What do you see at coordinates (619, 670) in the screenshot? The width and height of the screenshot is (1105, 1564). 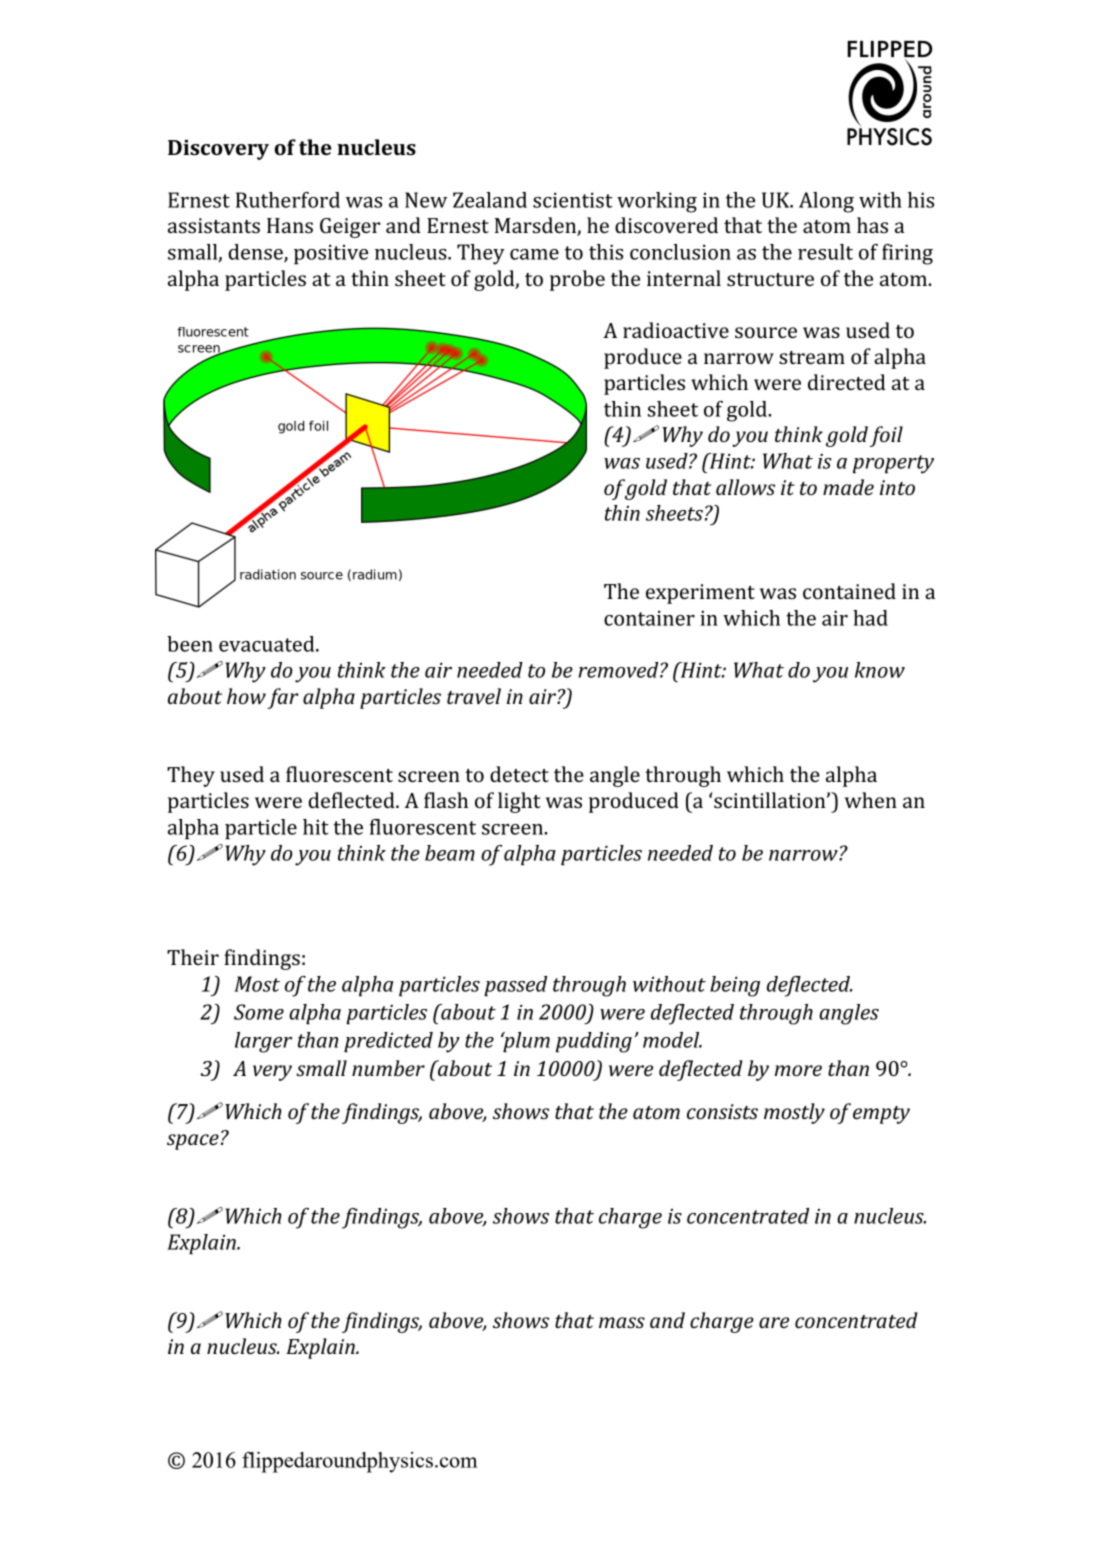 I see `removed` at bounding box center [619, 670].
